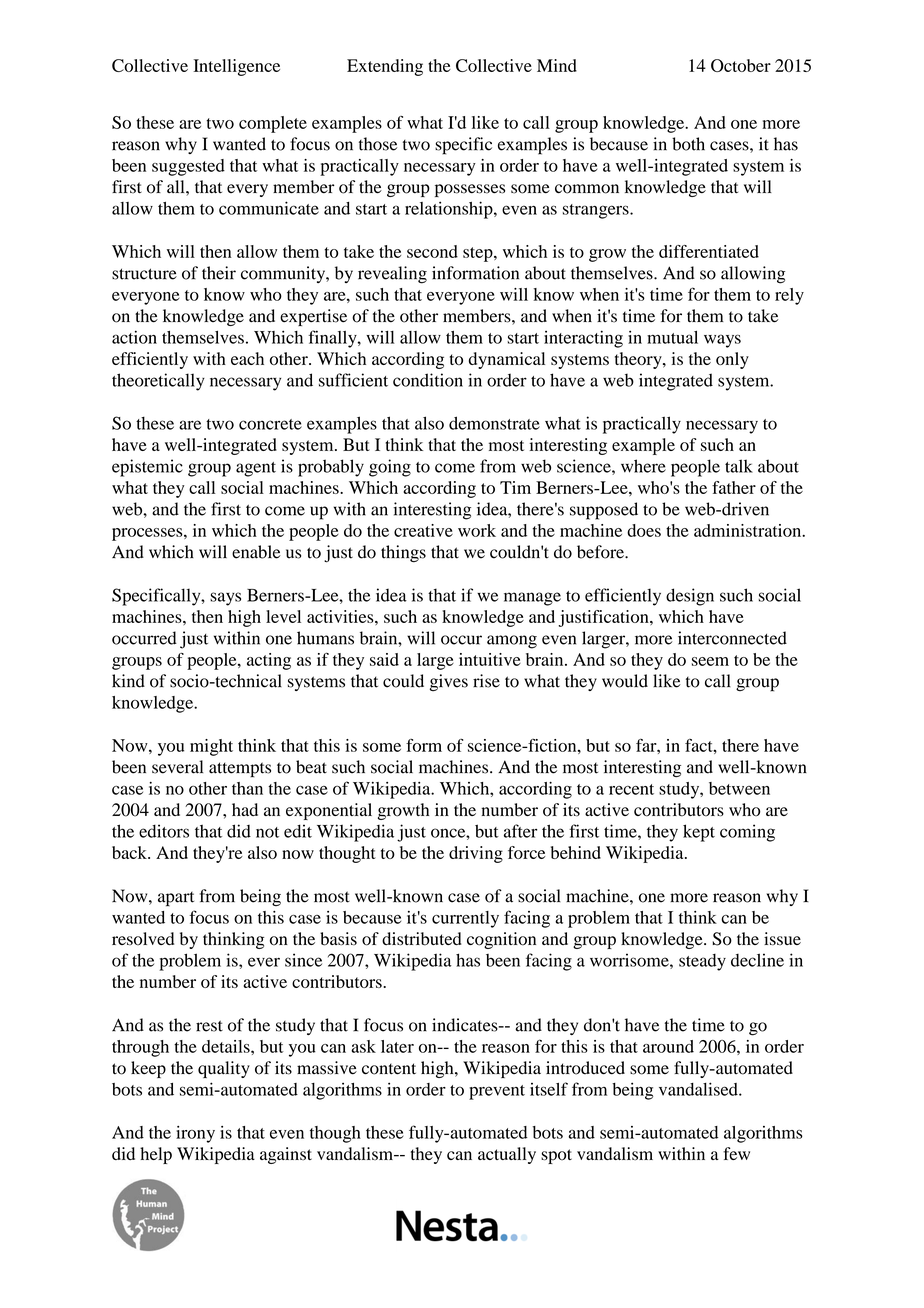 This page has width=924, height=1308. Describe the element at coordinates (385, 67) in the page. I see `Extending` at that location.
